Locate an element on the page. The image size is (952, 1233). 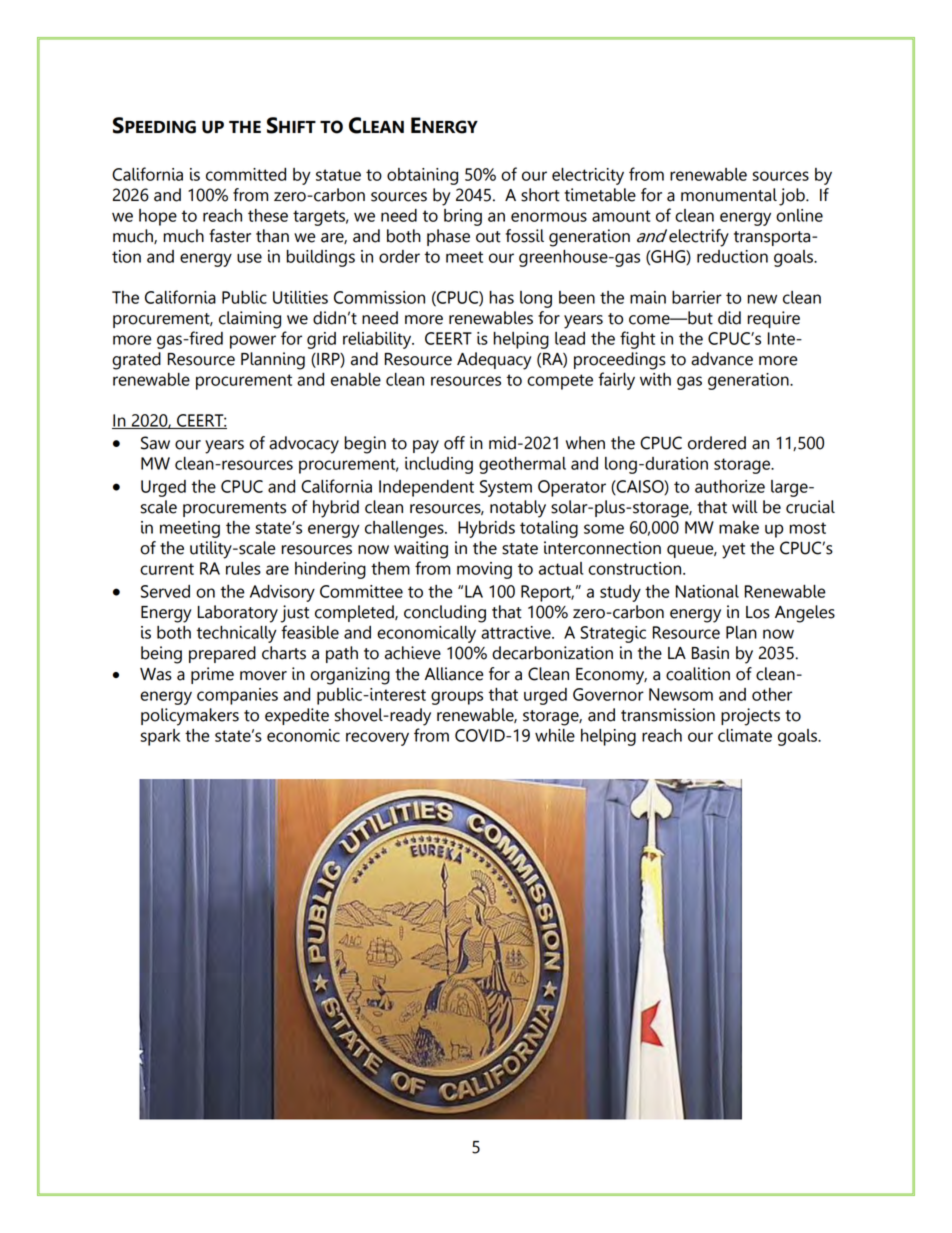
advocacy is located at coordinates (304, 445).
